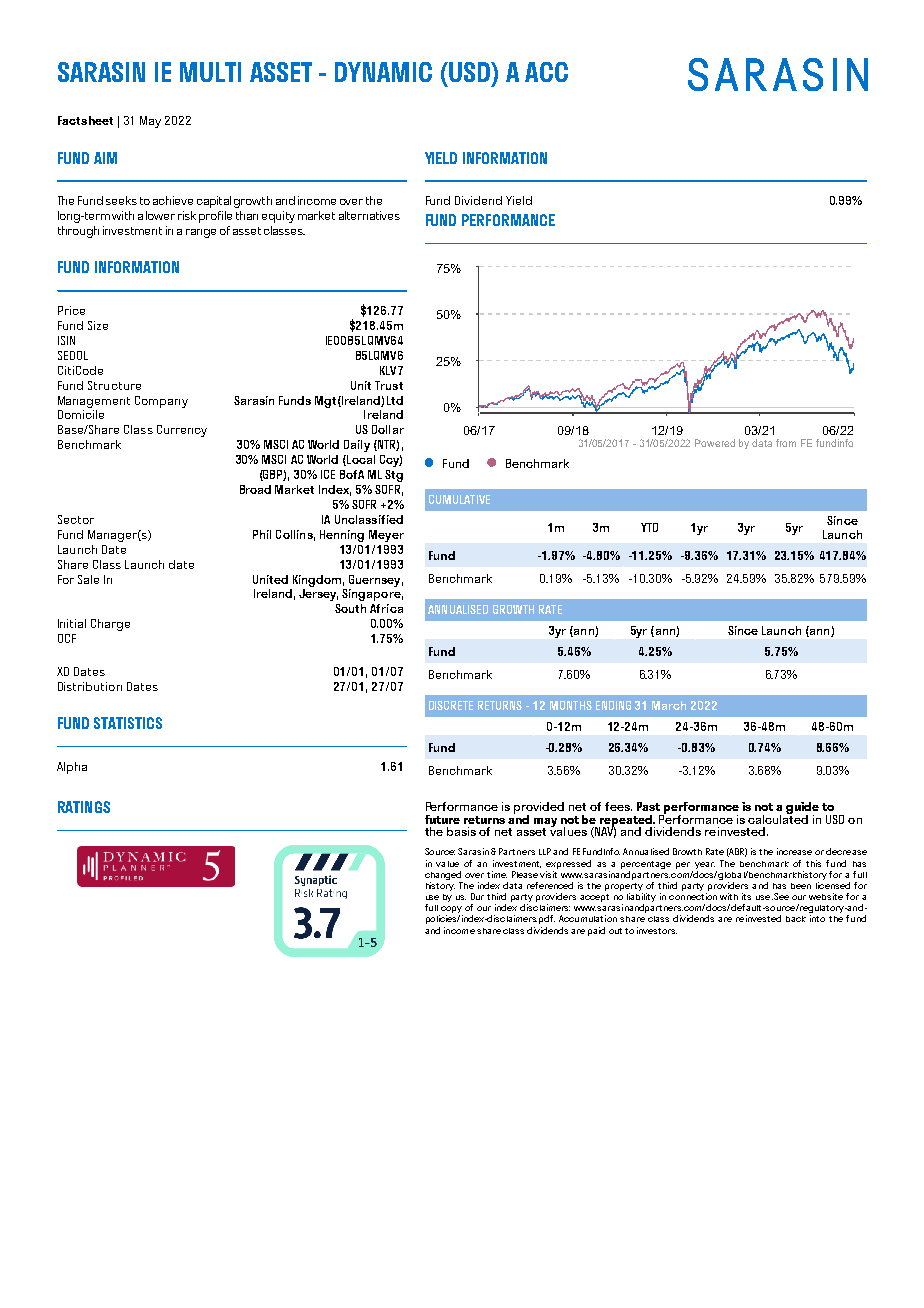 The image size is (924, 1308). Describe the element at coordinates (386, 608) in the page. I see `Africa` at that location.
